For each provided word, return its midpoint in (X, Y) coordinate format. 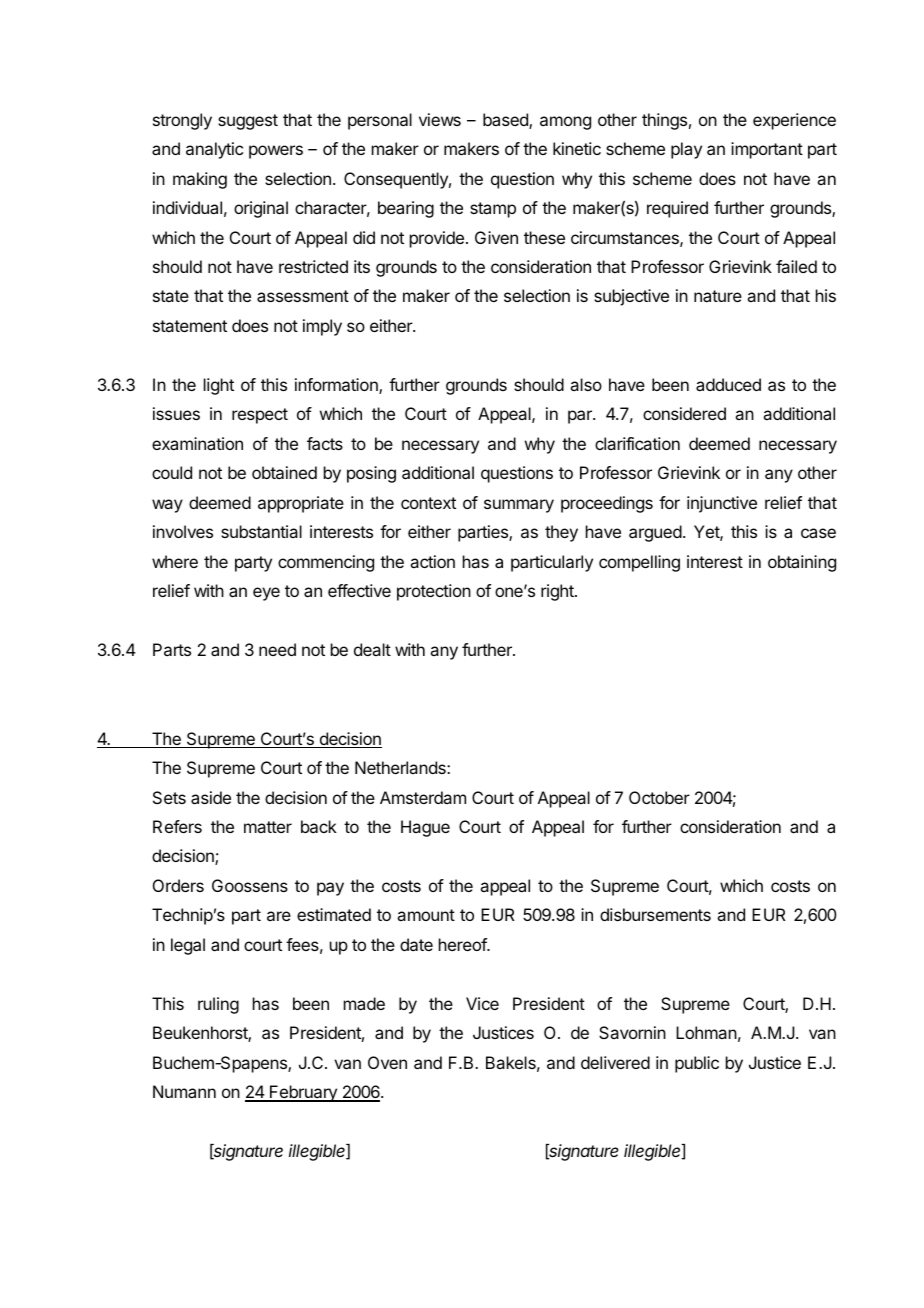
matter (268, 827)
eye (266, 594)
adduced (728, 384)
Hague (425, 828)
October (659, 797)
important (767, 150)
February (303, 1093)
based (506, 121)
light (219, 386)
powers (276, 152)
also (586, 384)
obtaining (802, 563)
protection (434, 592)
